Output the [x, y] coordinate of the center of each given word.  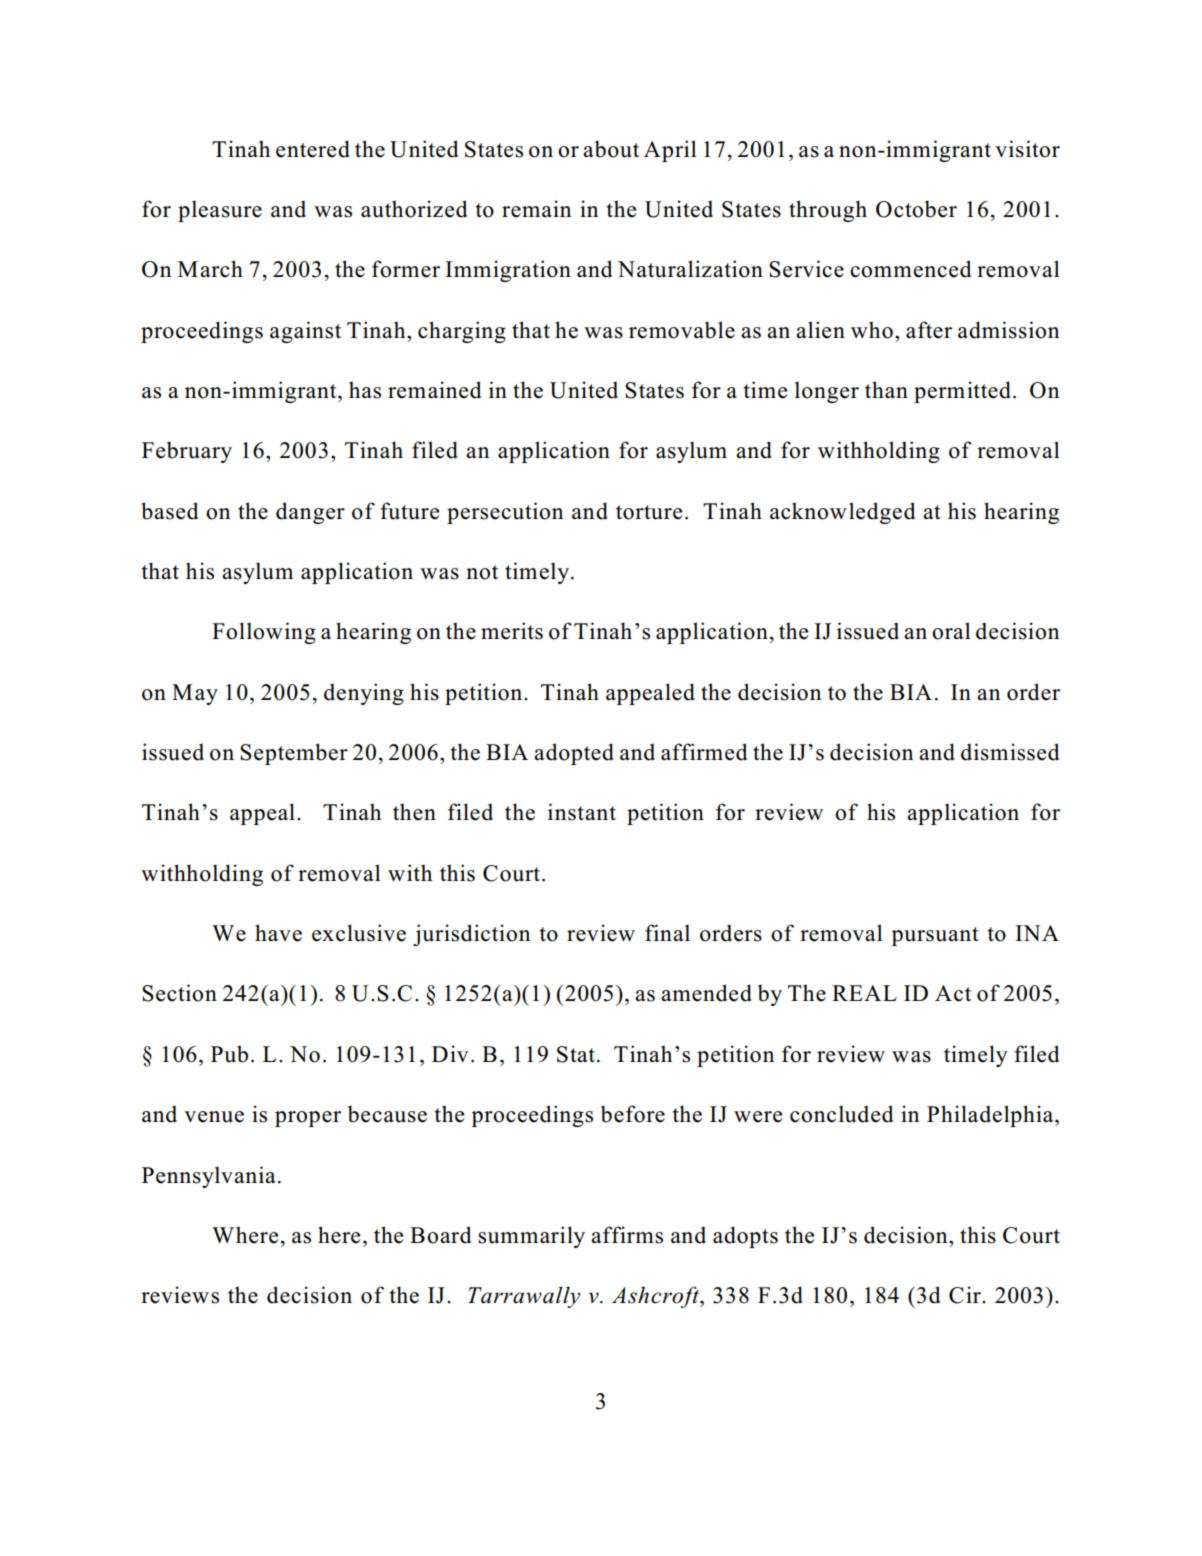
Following [264, 633]
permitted [962, 392]
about [611, 149]
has [365, 390]
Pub [229, 1054]
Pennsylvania [209, 1177]
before [633, 1114]
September [294, 754]
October [916, 209]
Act [953, 993]
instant [582, 812]
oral [951, 631]
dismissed [1010, 752]
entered [313, 149]
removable [682, 330]
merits [512, 631]
